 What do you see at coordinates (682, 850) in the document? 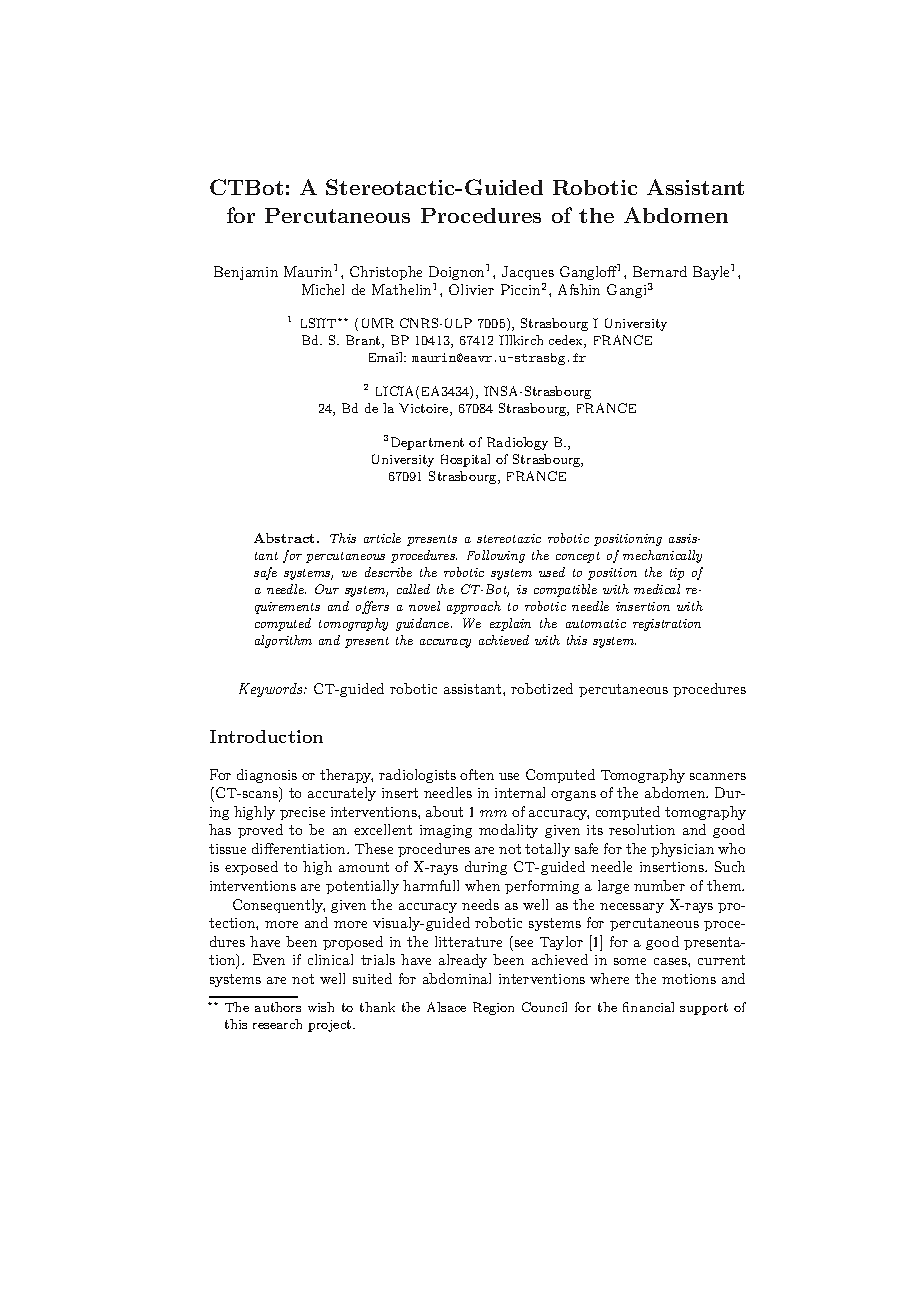
I see `physician` at bounding box center [682, 850].
